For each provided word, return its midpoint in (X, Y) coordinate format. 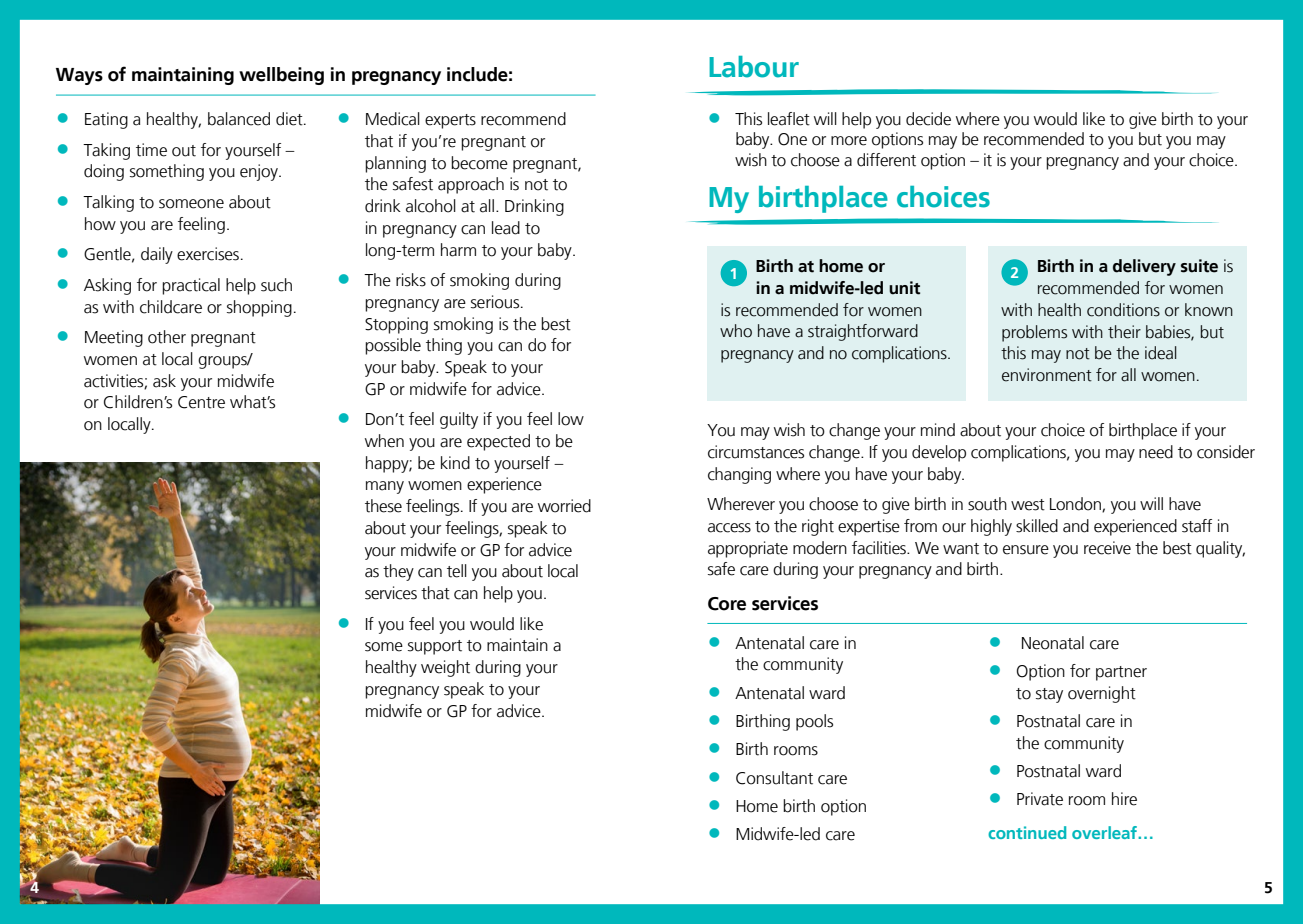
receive (1107, 548)
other (167, 337)
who (736, 331)
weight (445, 668)
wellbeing (281, 76)
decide (928, 119)
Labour (754, 67)
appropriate (748, 549)
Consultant (774, 778)
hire (1124, 799)
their (1124, 332)
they (398, 572)
